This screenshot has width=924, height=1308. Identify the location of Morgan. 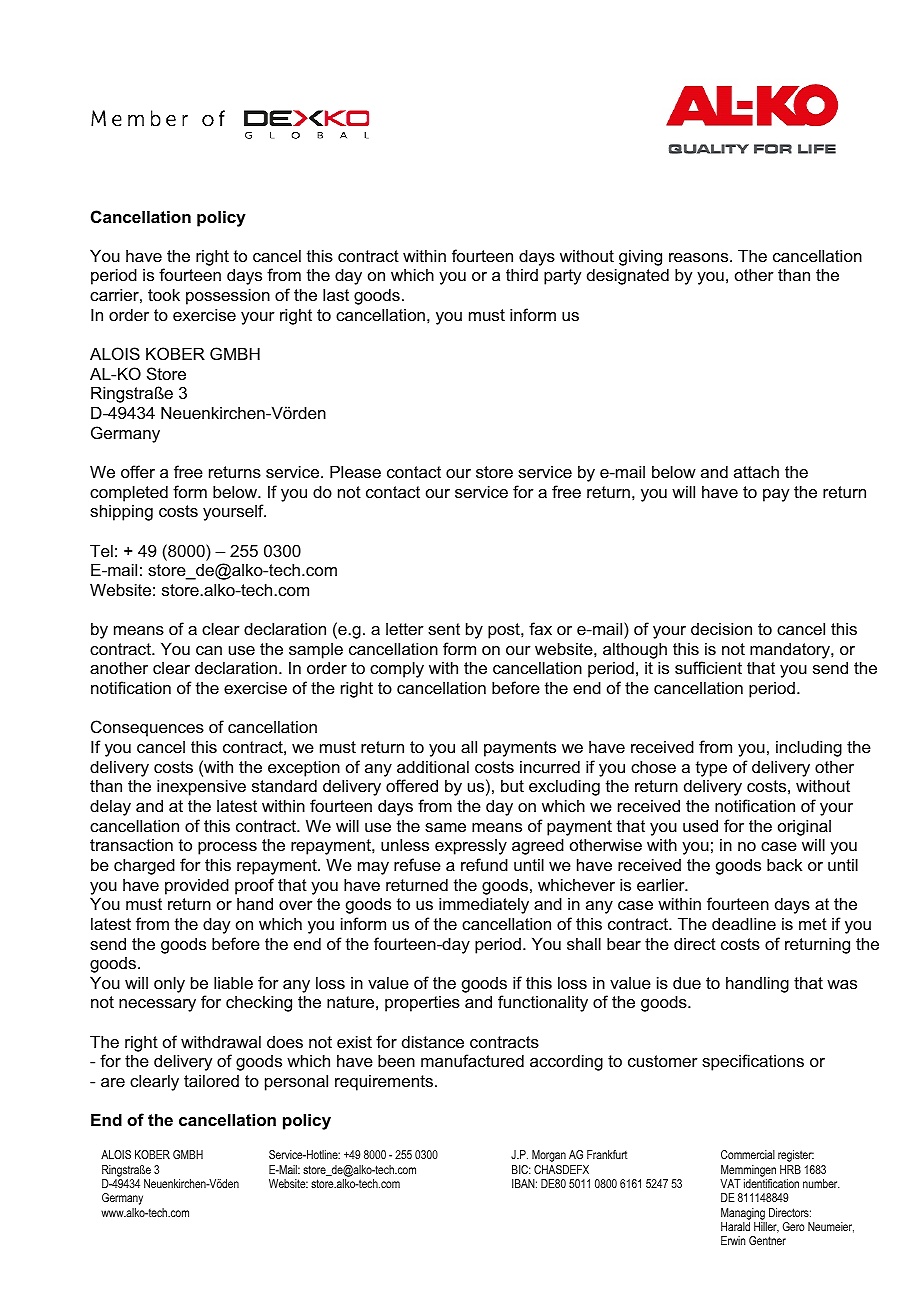
(549, 1156).
